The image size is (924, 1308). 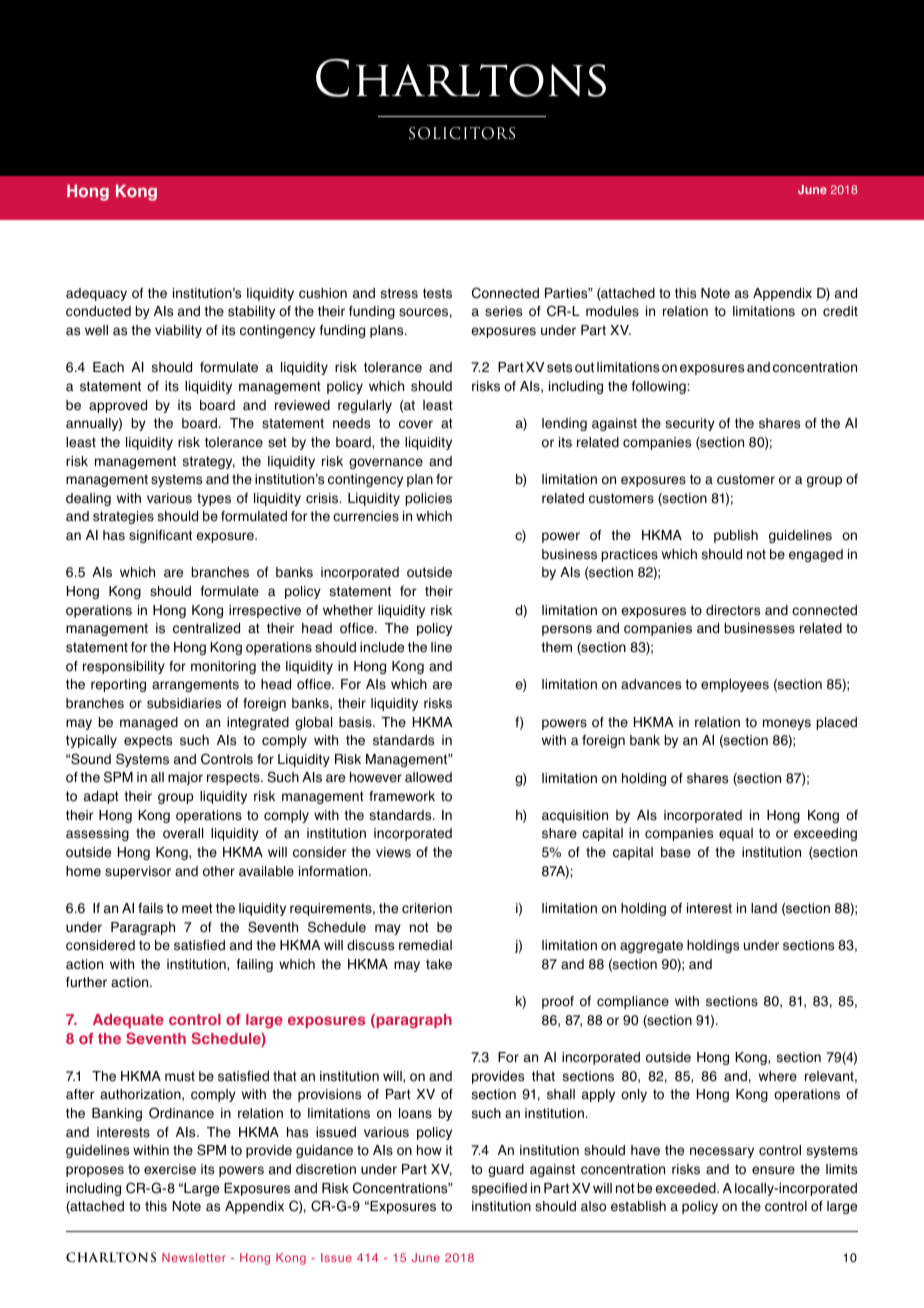 What do you see at coordinates (96, 294) in the screenshot?
I see `adequacy` at bounding box center [96, 294].
